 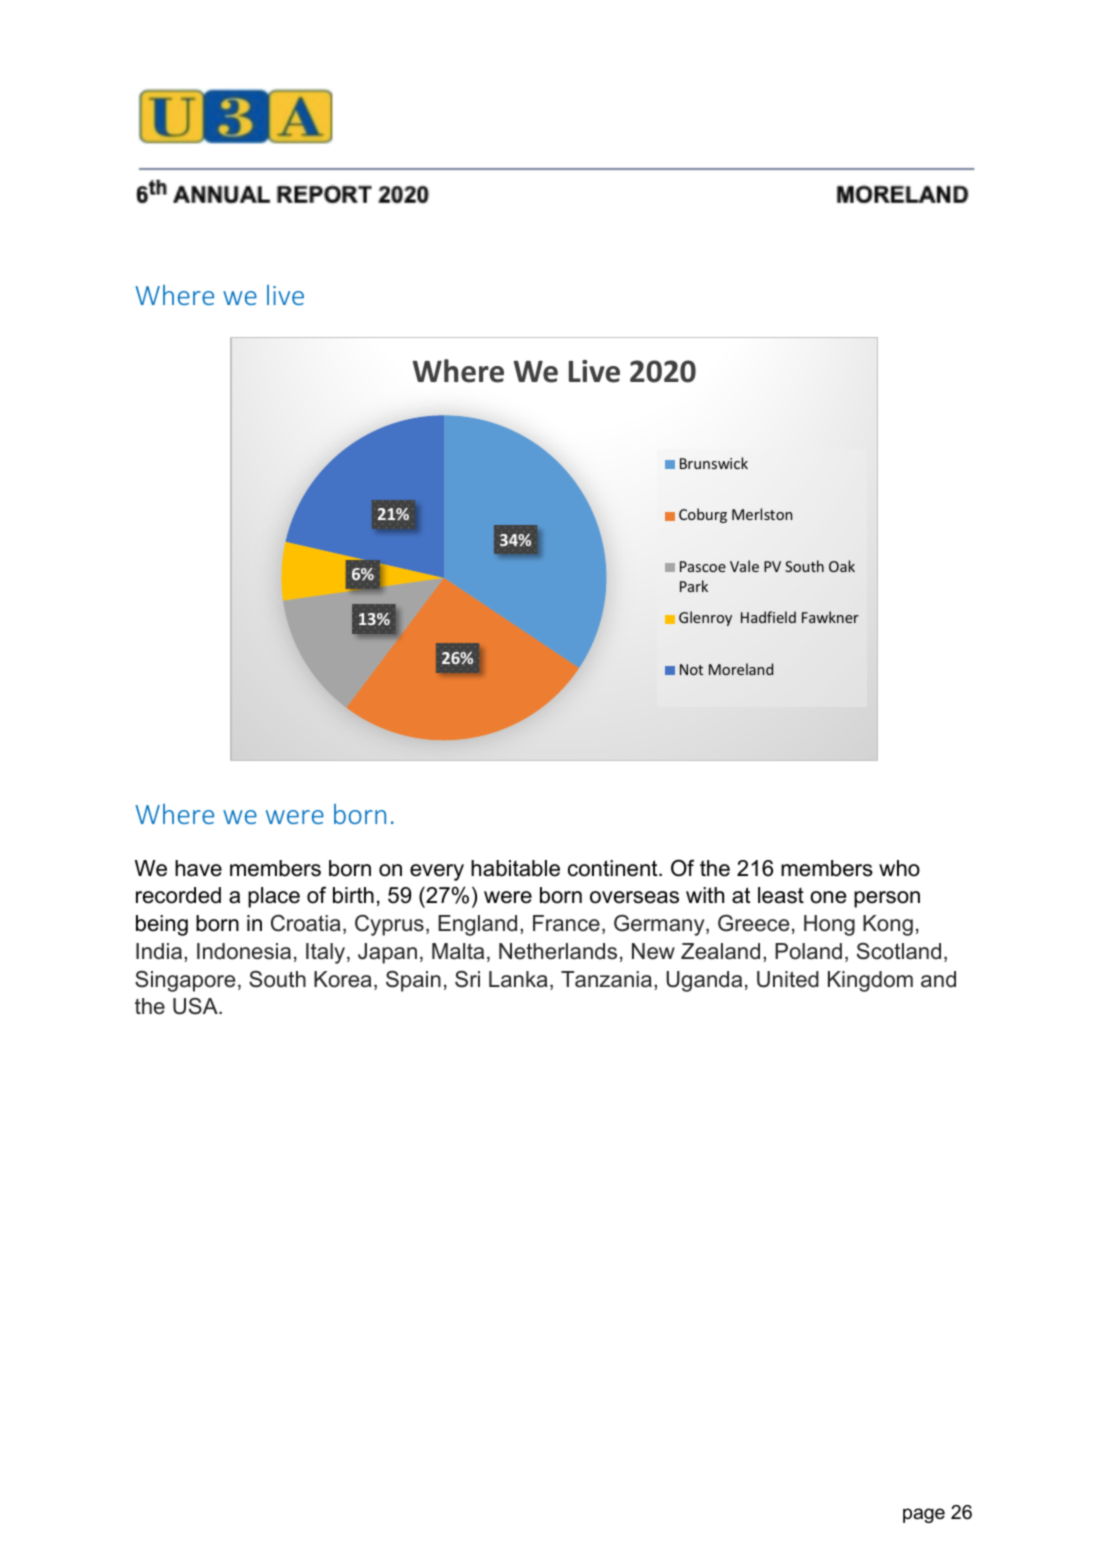 I want to click on Oak, so click(x=842, y=566).
